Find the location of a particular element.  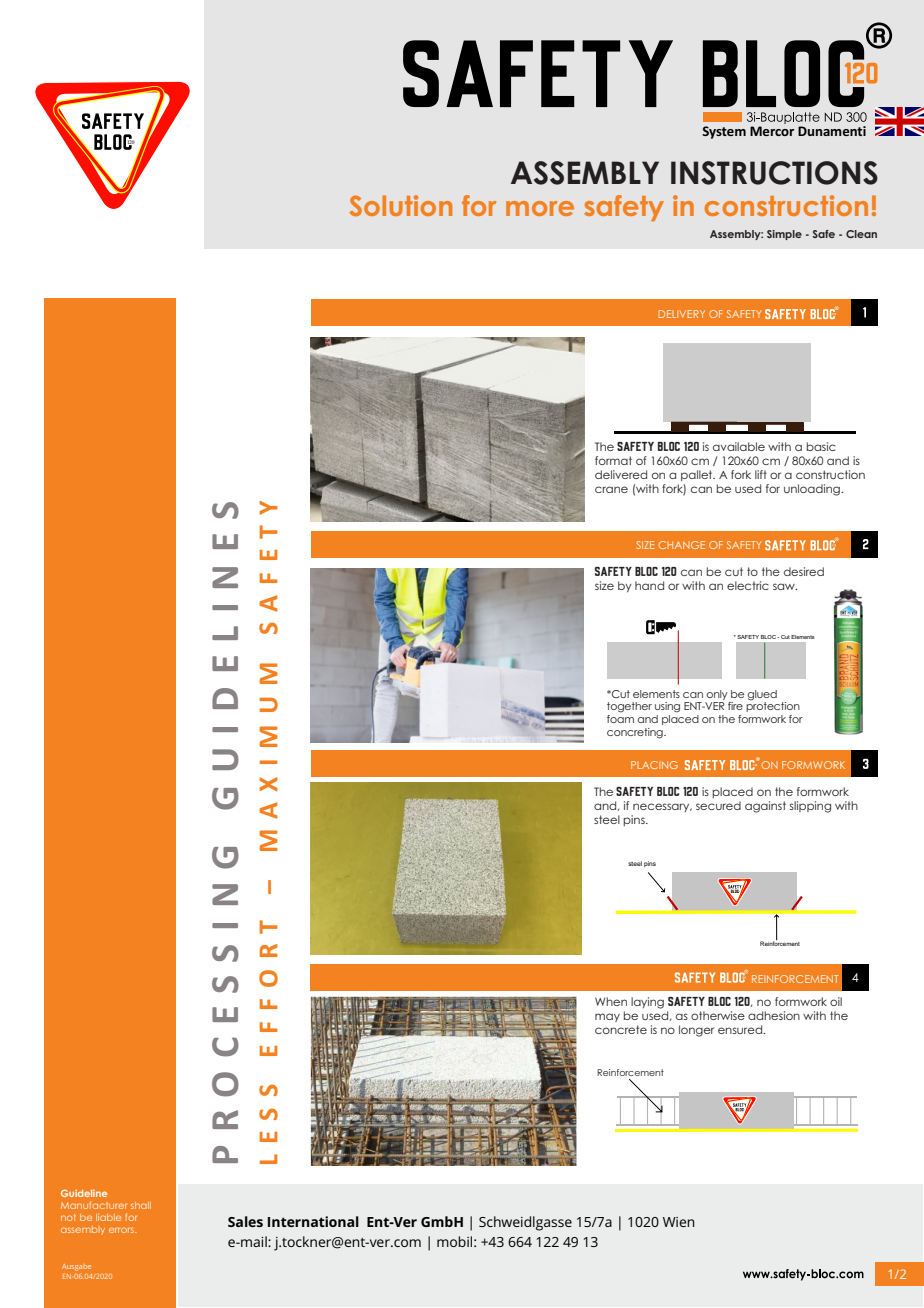

International is located at coordinates (313, 1221).
